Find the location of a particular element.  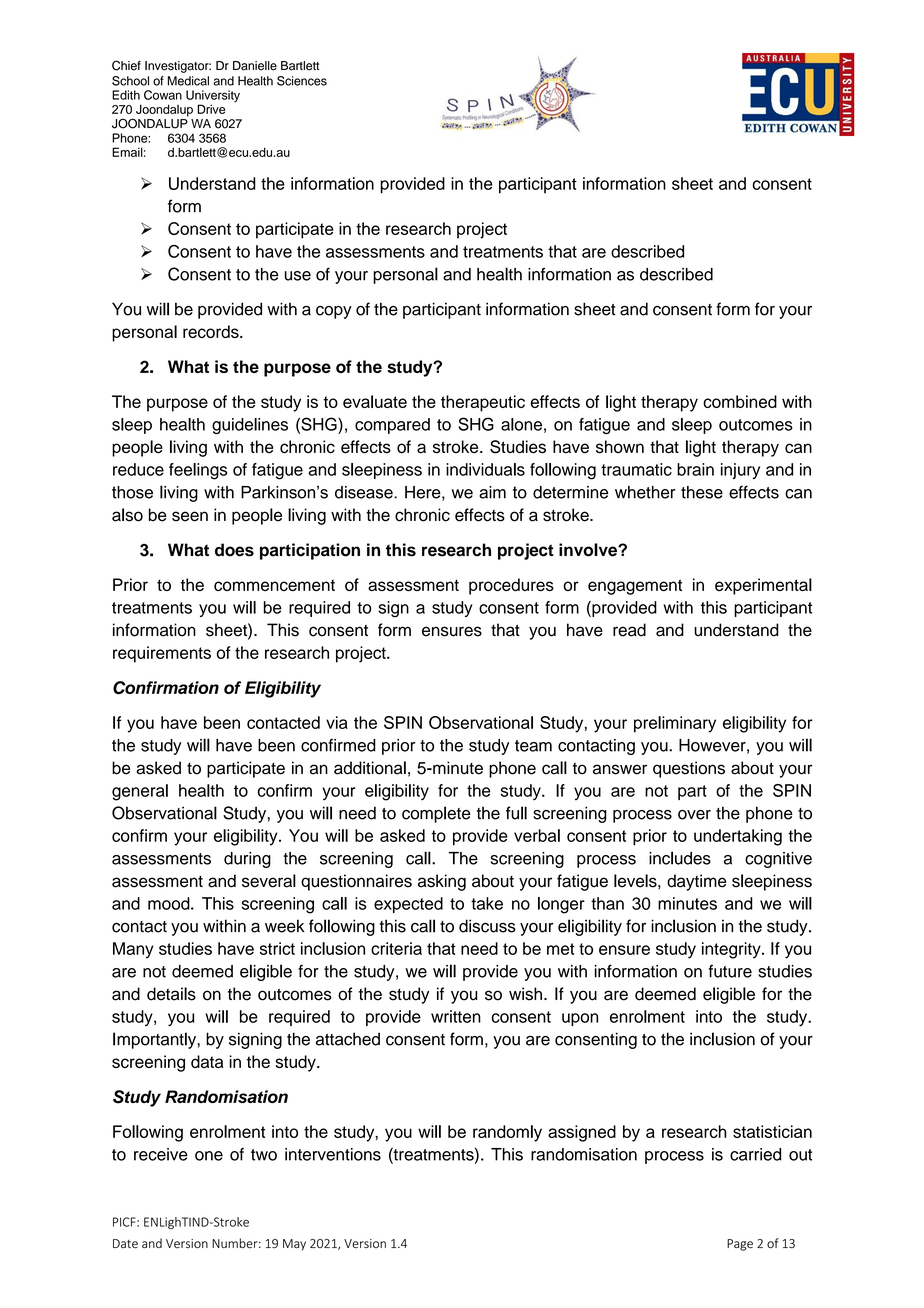

Sciences is located at coordinates (302, 81).
